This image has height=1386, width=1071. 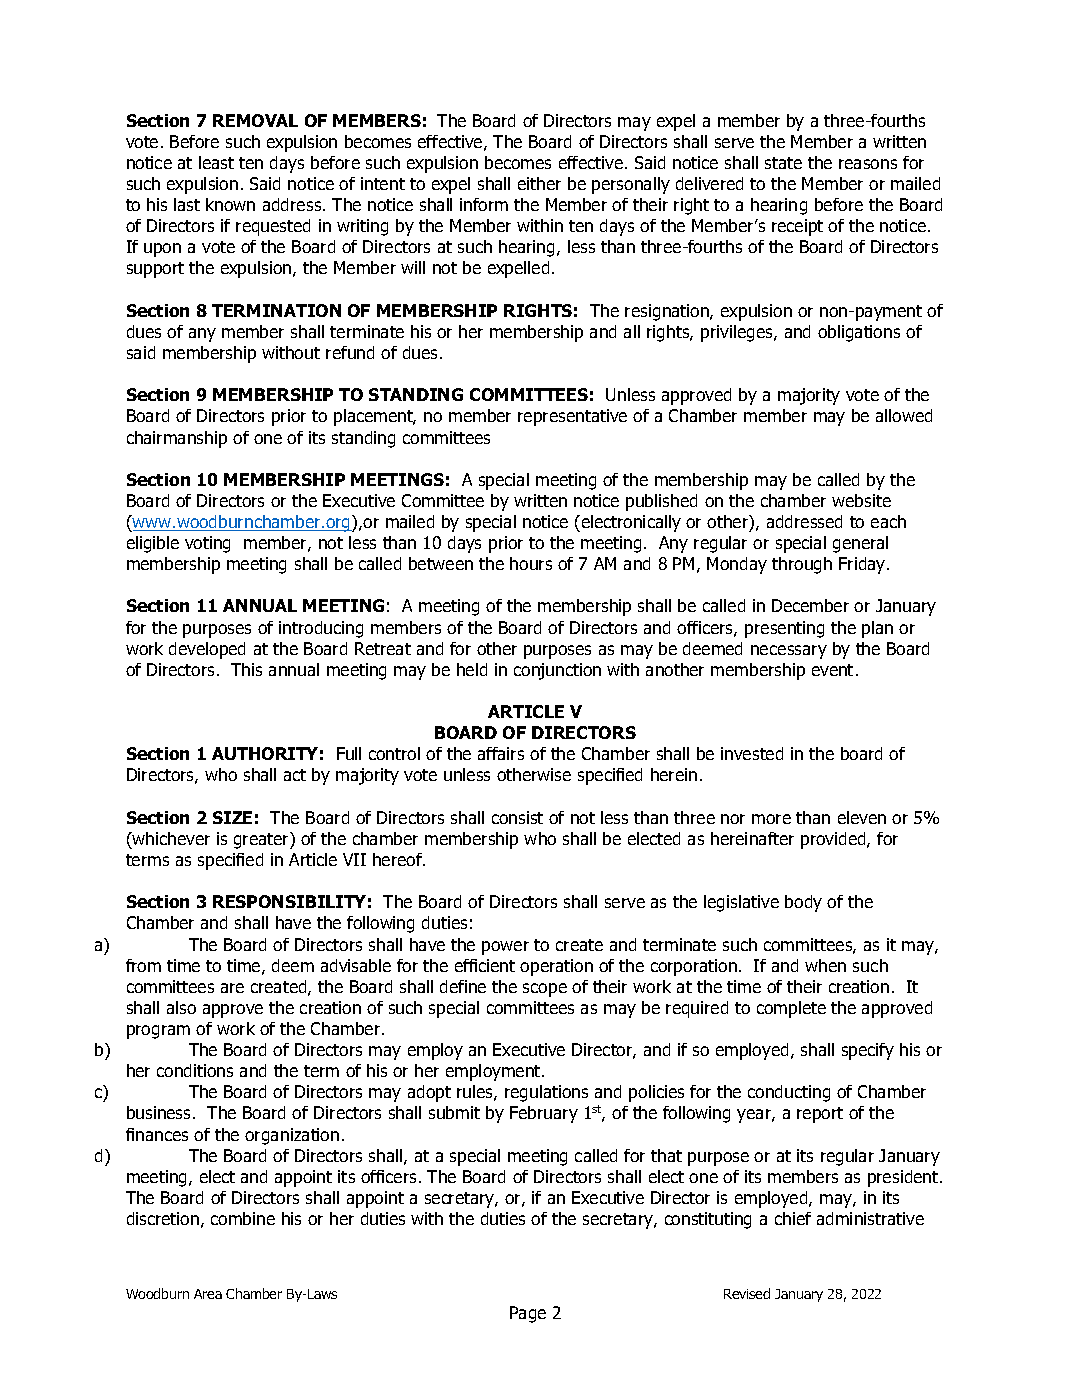 What do you see at coordinates (208, 1294) in the image?
I see `Area` at bounding box center [208, 1294].
